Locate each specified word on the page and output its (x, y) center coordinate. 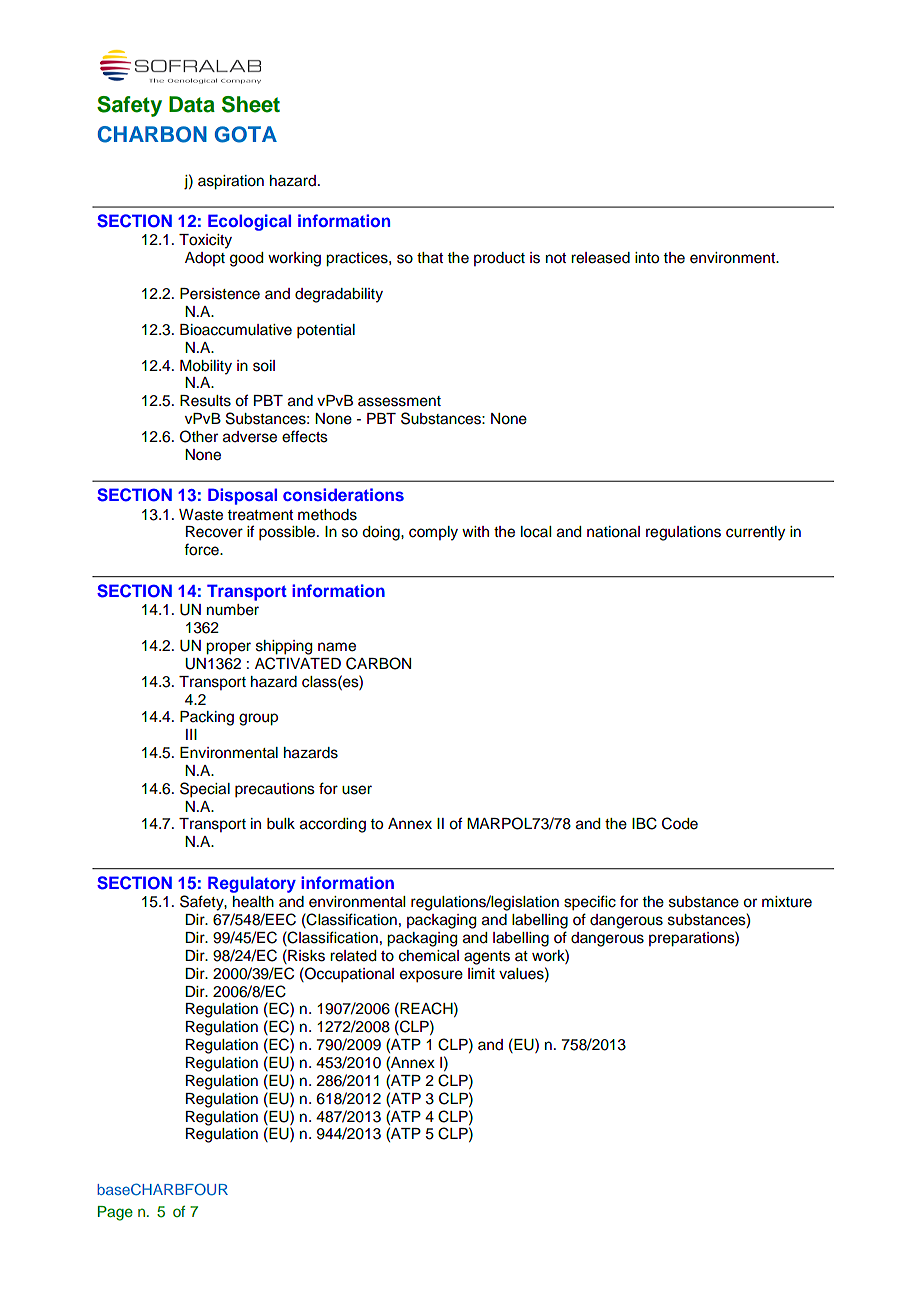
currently (755, 533)
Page (115, 1213)
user (357, 790)
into (647, 258)
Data (192, 104)
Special (205, 790)
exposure (431, 976)
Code (680, 823)
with (475, 531)
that (430, 258)
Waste (201, 515)
